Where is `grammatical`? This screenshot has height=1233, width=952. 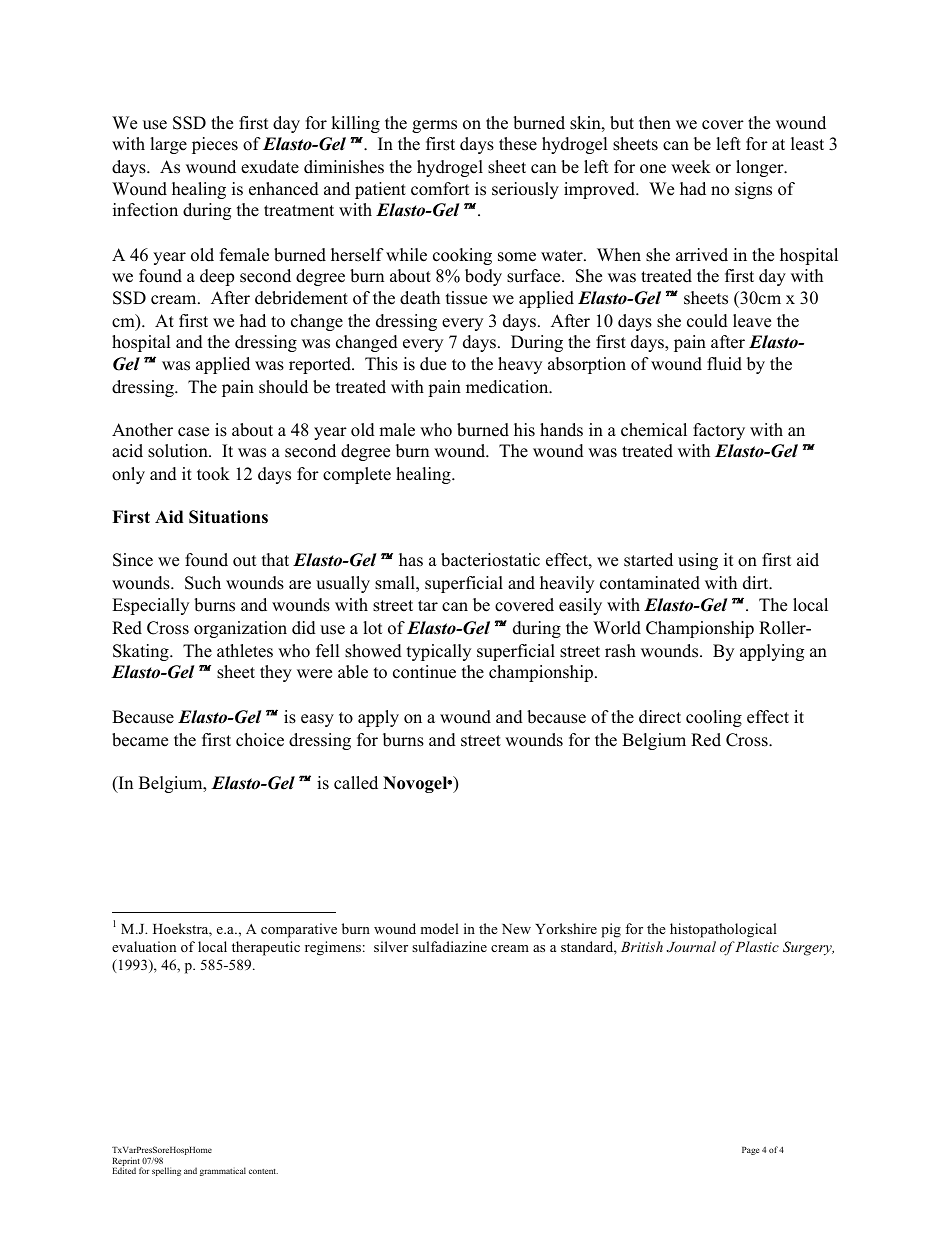
grammatical is located at coordinates (223, 1171).
